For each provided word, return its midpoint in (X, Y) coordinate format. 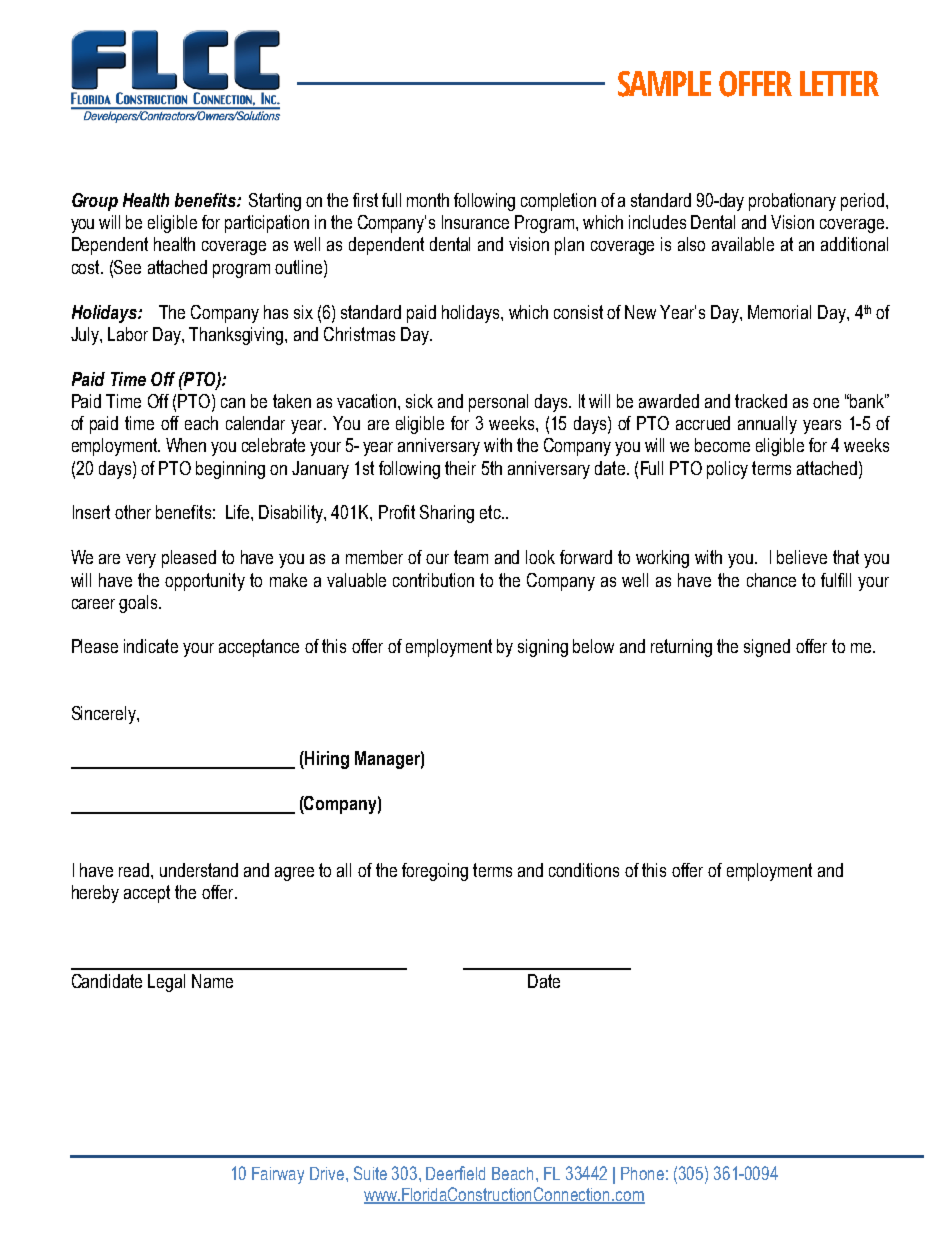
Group (95, 202)
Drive (328, 1173)
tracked (761, 401)
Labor (128, 334)
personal (498, 403)
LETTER (839, 83)
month (428, 200)
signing (543, 648)
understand (199, 870)
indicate (151, 646)
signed (767, 648)
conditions (584, 870)
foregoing (435, 872)
